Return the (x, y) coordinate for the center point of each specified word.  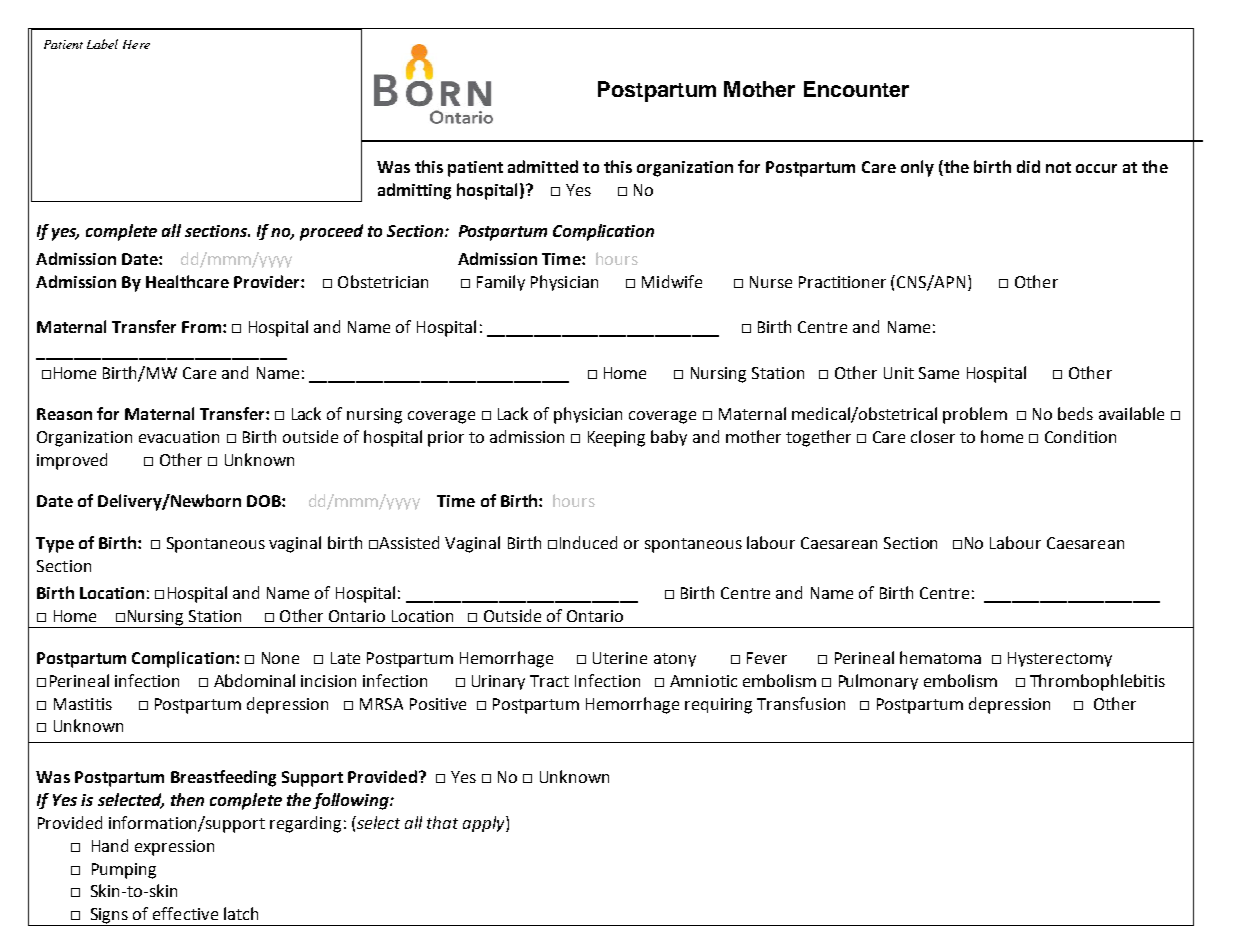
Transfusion (801, 703)
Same (939, 373)
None (280, 658)
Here (136, 44)
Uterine (620, 658)
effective (185, 913)
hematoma (940, 657)
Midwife (672, 281)
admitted (543, 166)
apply (485, 824)
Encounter (856, 89)
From (201, 327)
